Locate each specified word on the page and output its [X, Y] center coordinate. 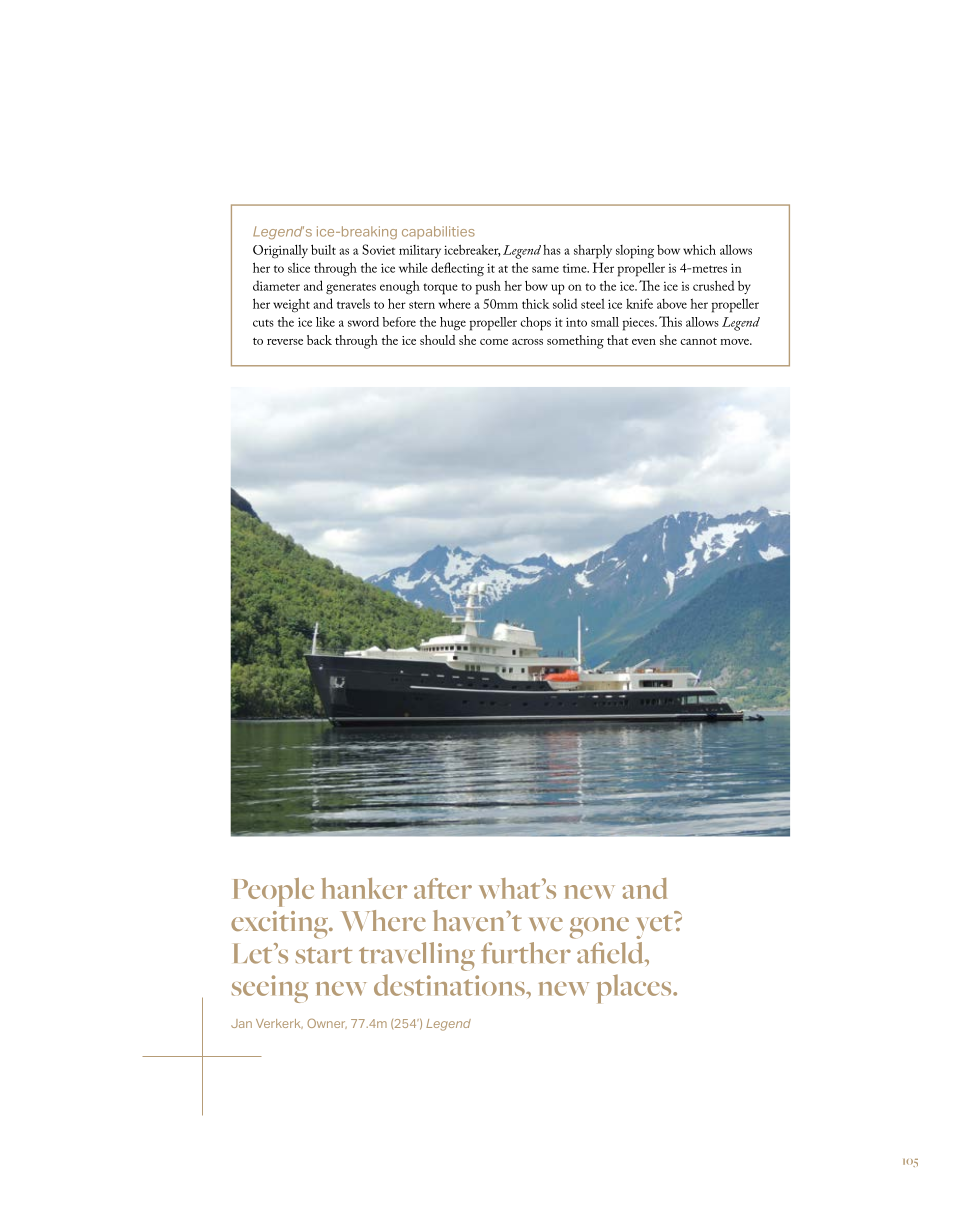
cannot [698, 341]
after [443, 888]
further [526, 953]
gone [599, 928]
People [273, 892]
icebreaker [472, 250]
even [644, 342]
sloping [635, 252]
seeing [270, 989]
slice [299, 268]
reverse [285, 342]
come [494, 342]
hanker [364, 888]
